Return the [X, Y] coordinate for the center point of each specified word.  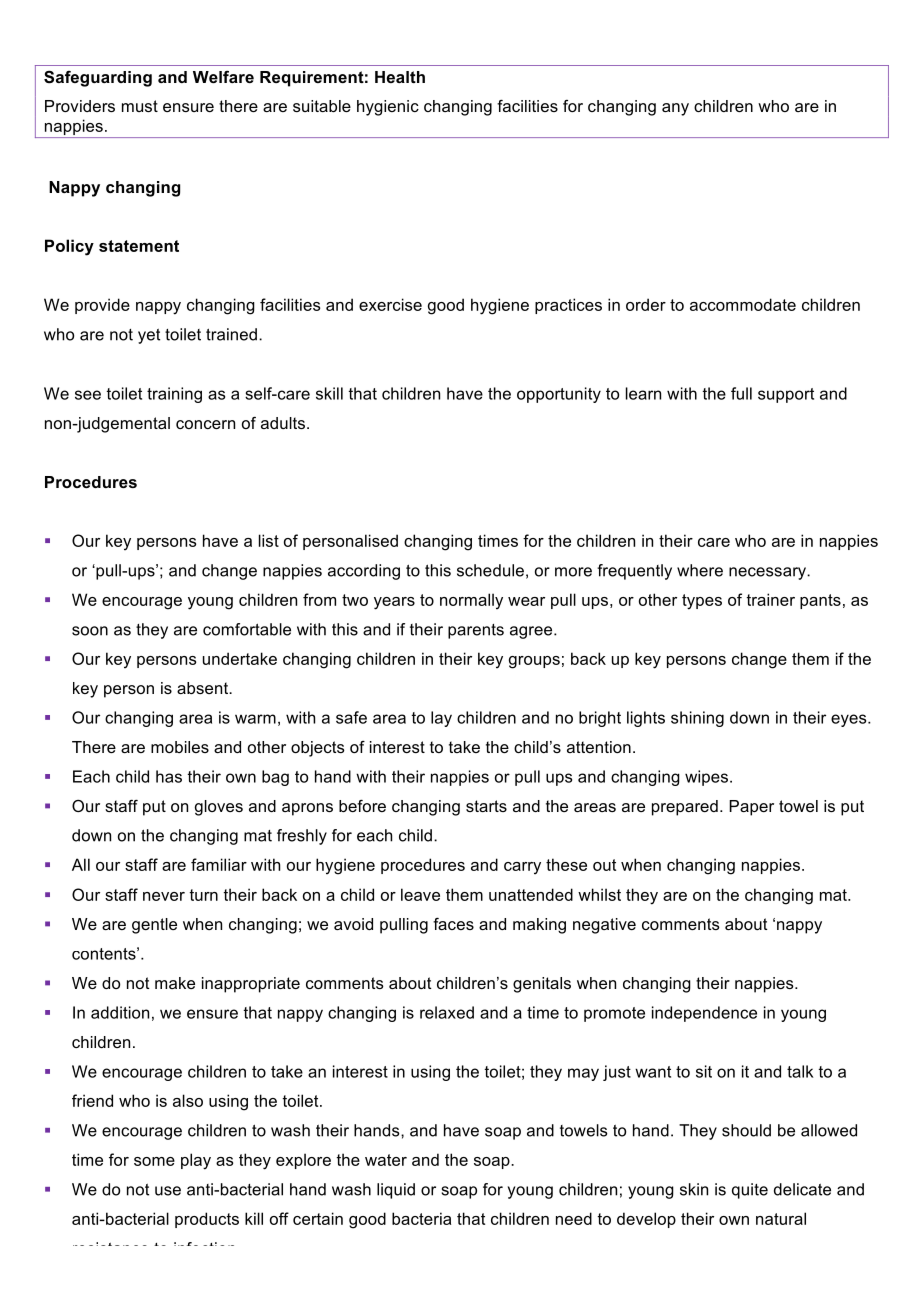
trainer [770, 599]
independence [704, 1014]
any [675, 109]
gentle [154, 926]
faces [453, 924]
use [168, 1191]
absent [204, 688]
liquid [396, 1191]
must [140, 106]
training [174, 395]
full [741, 393]
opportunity [559, 395]
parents [476, 631]
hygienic [388, 108]
